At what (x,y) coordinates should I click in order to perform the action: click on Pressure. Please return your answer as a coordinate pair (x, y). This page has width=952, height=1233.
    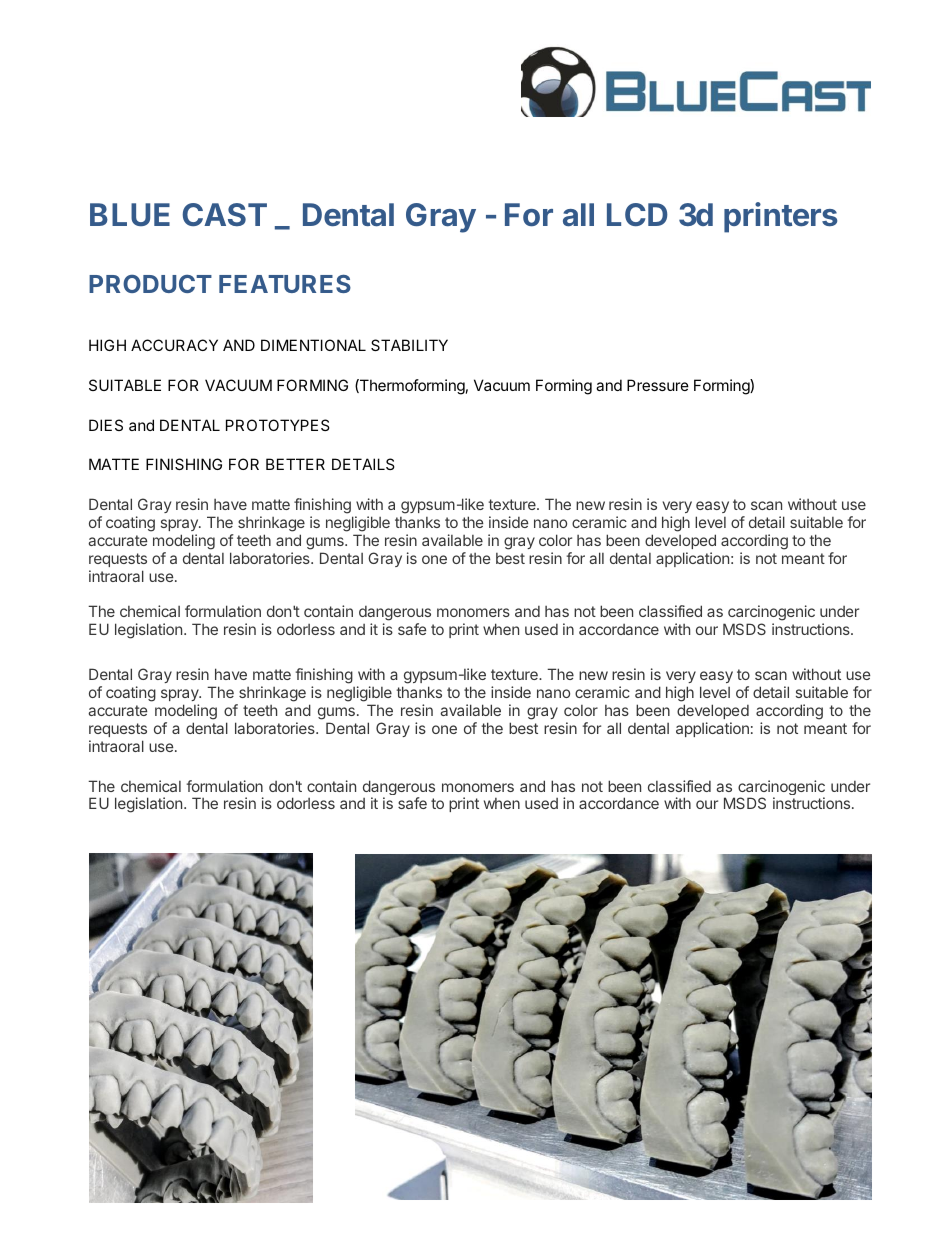
    Looking at the image, I should click on (658, 385).
